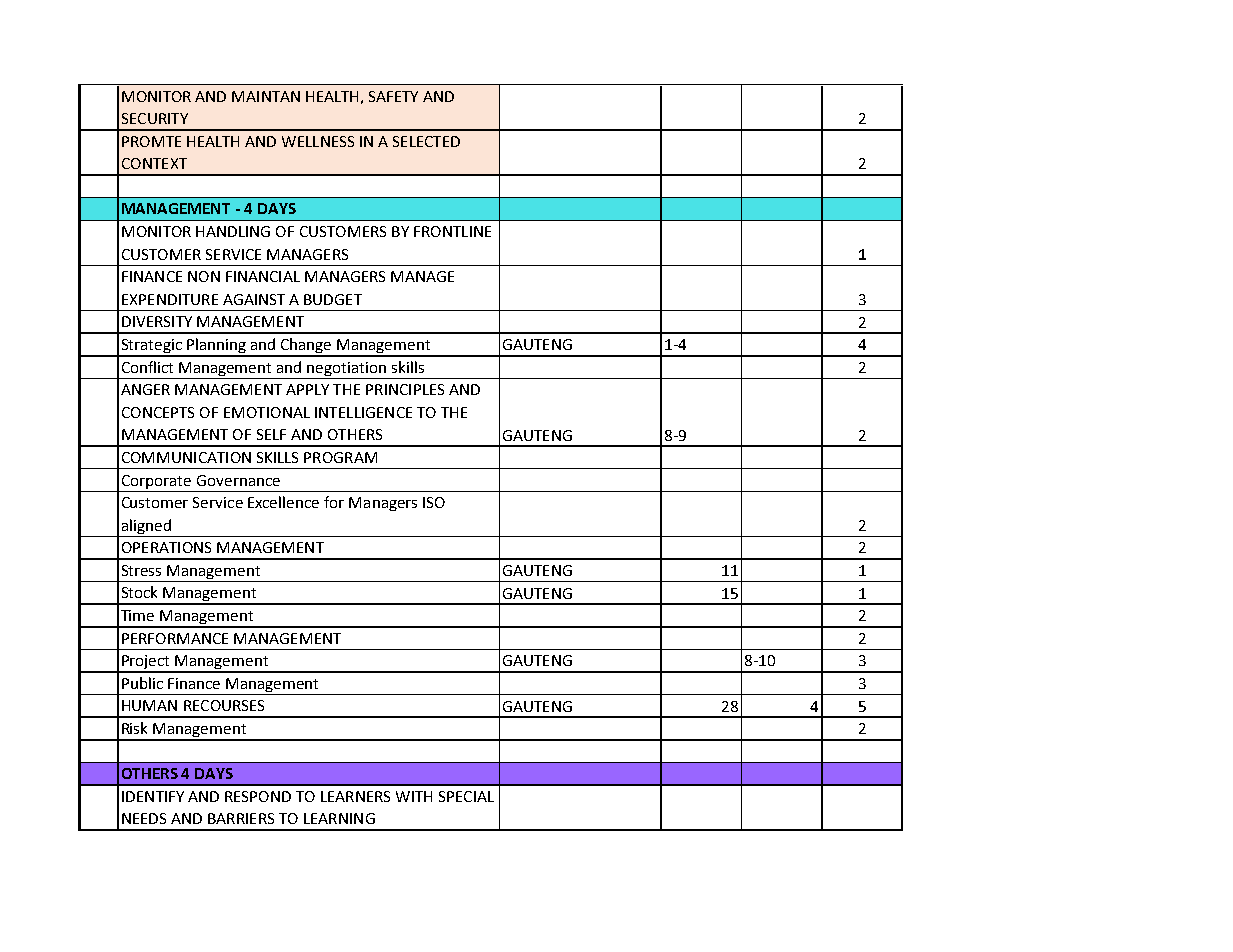  I want to click on SPECIAL, so click(466, 796).
